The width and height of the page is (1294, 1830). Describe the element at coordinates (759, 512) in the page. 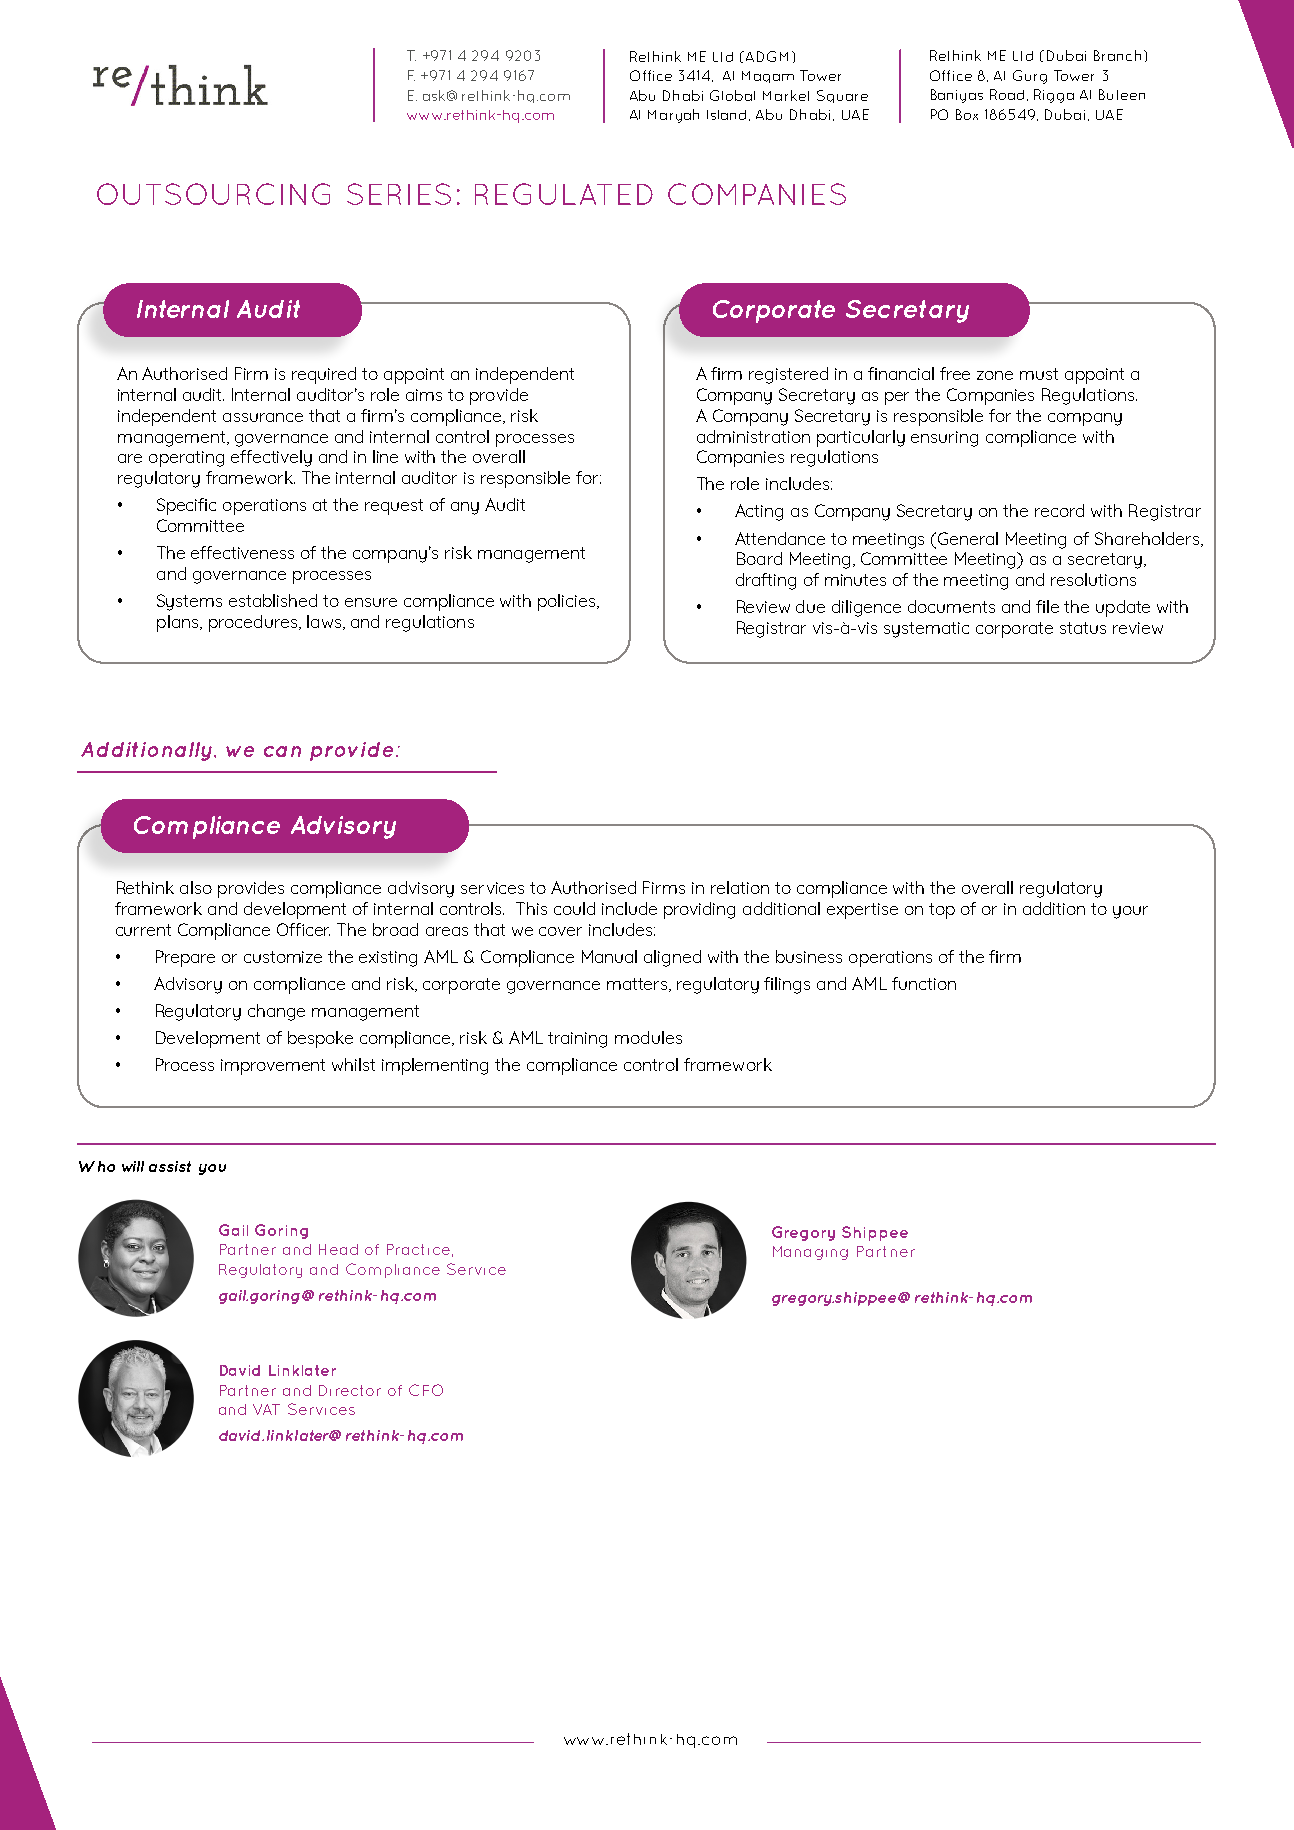

I see `Acting` at that location.
